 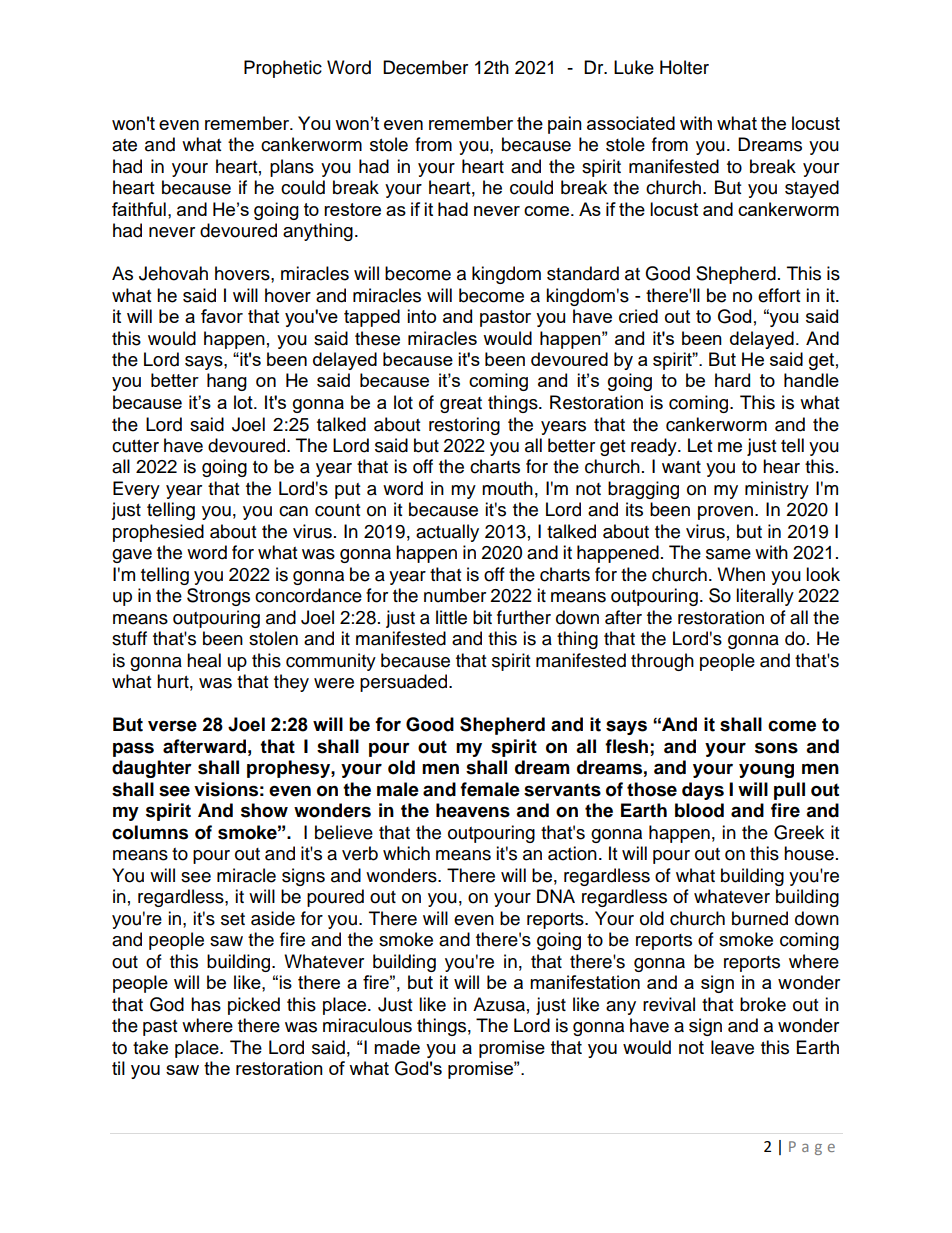 I want to click on When, so click(x=741, y=574).
